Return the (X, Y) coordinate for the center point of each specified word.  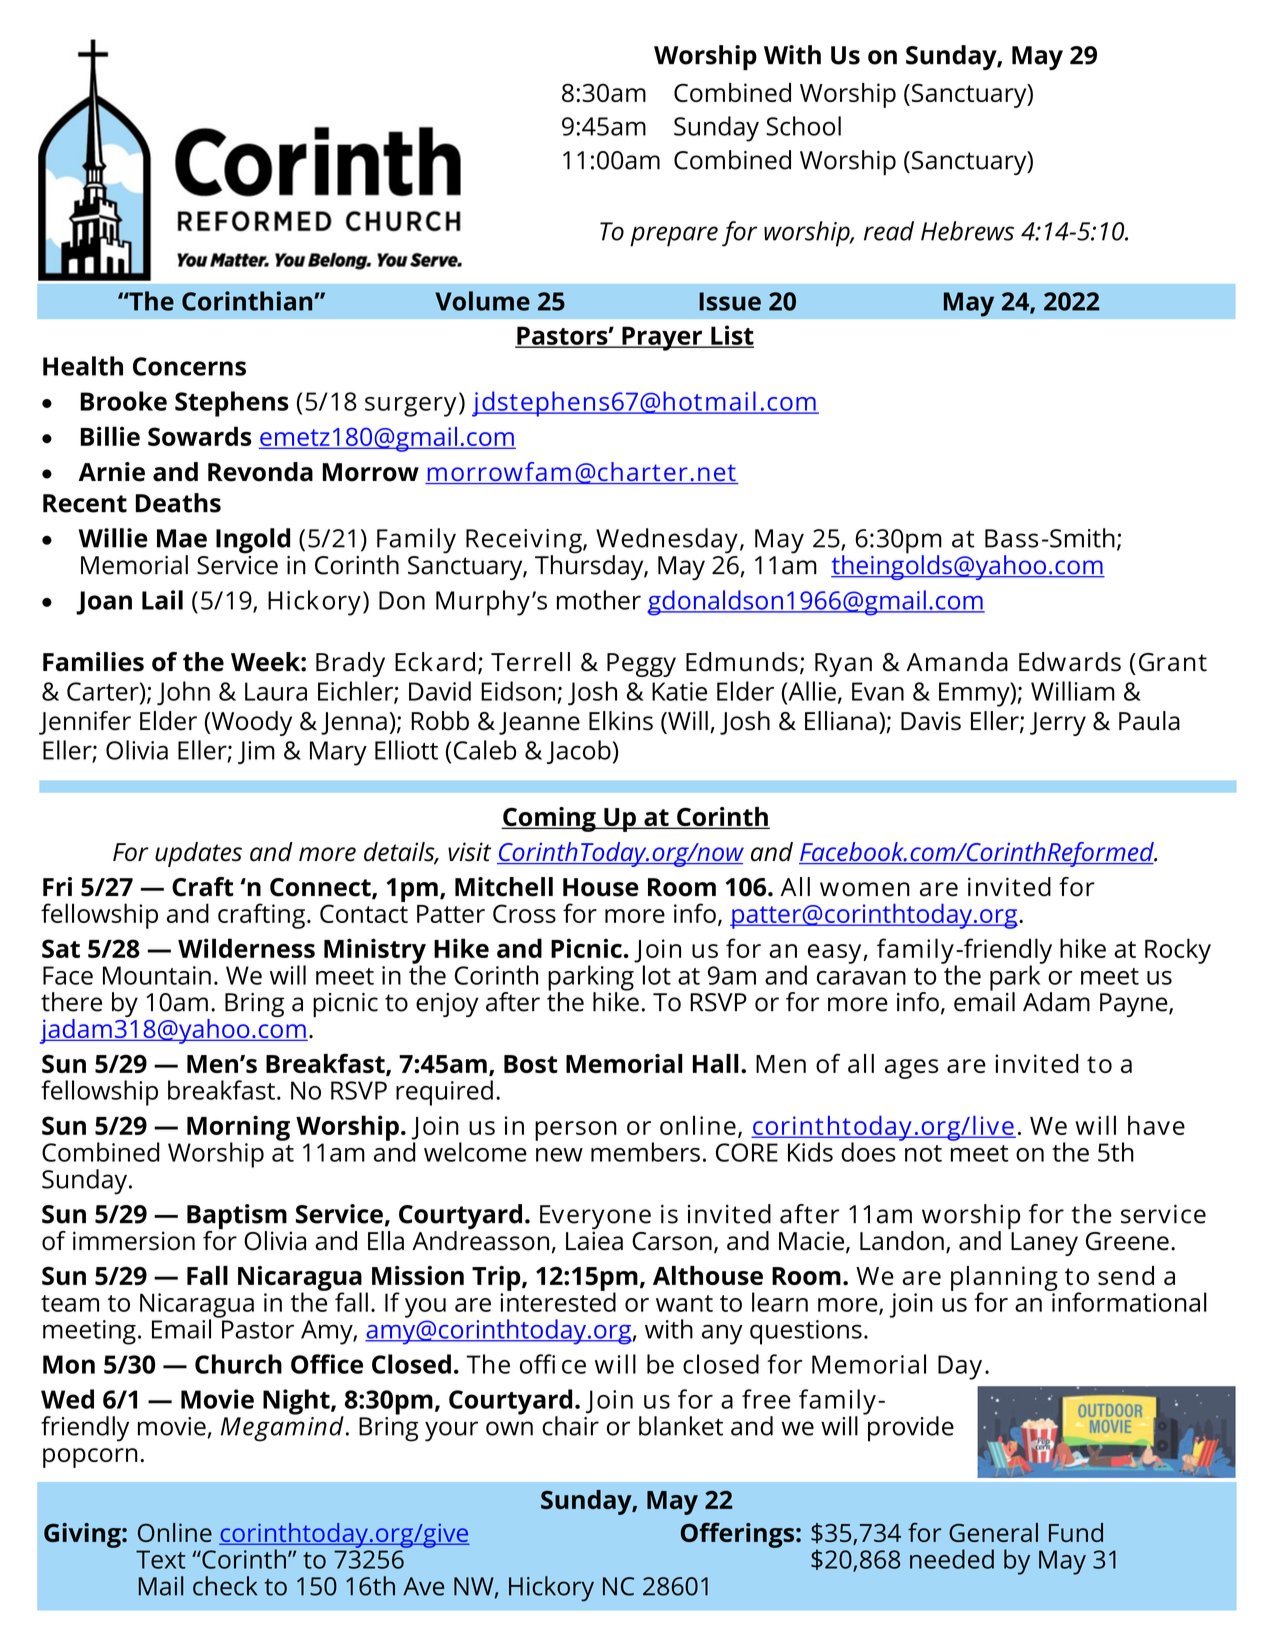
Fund (1076, 1532)
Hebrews (967, 231)
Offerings (739, 1535)
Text (161, 1559)
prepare (674, 236)
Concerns (189, 366)
